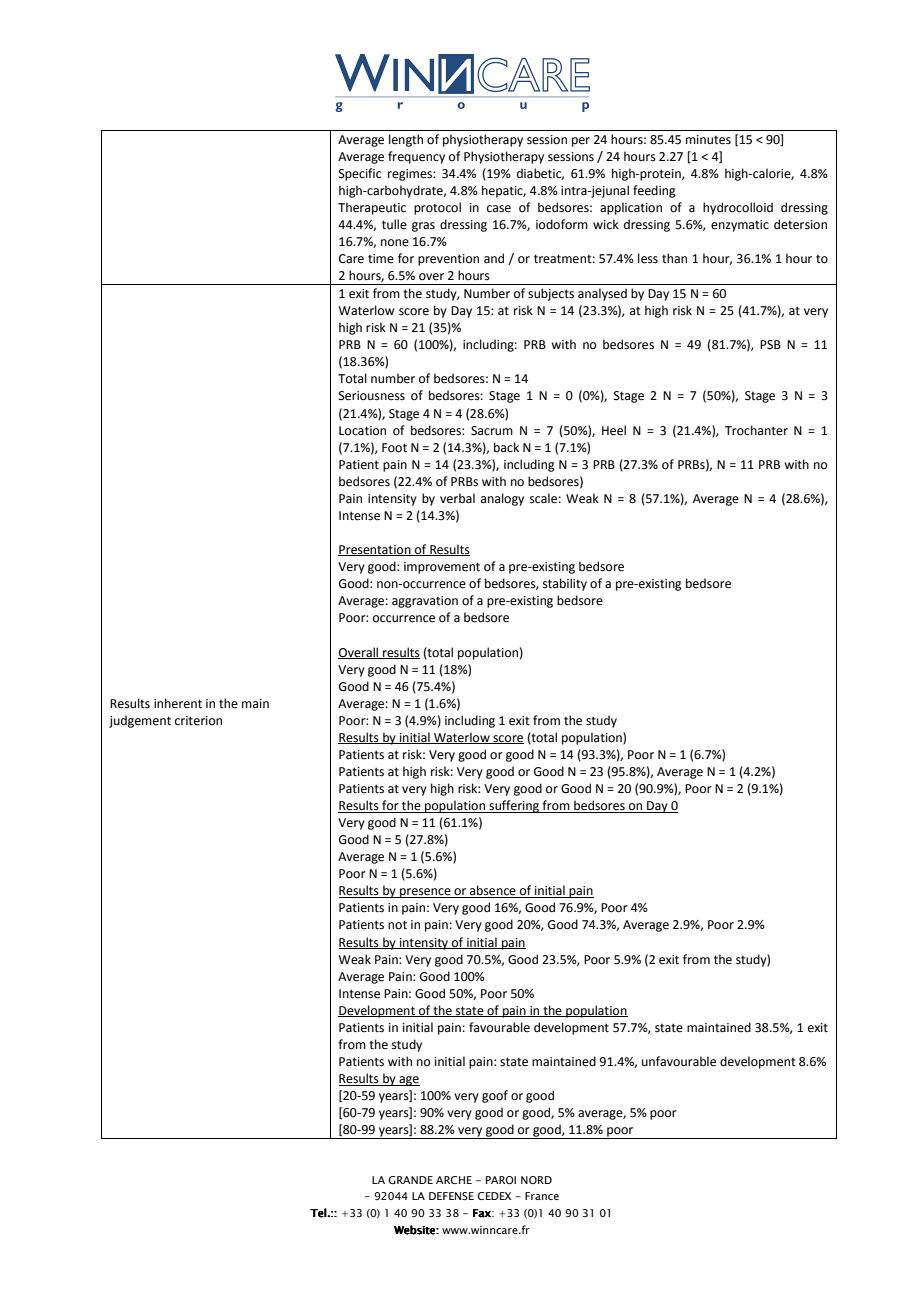 This screenshot has height=1308, width=924. Describe the element at coordinates (492, 431) in the screenshot. I see `Sacrum` at that location.
